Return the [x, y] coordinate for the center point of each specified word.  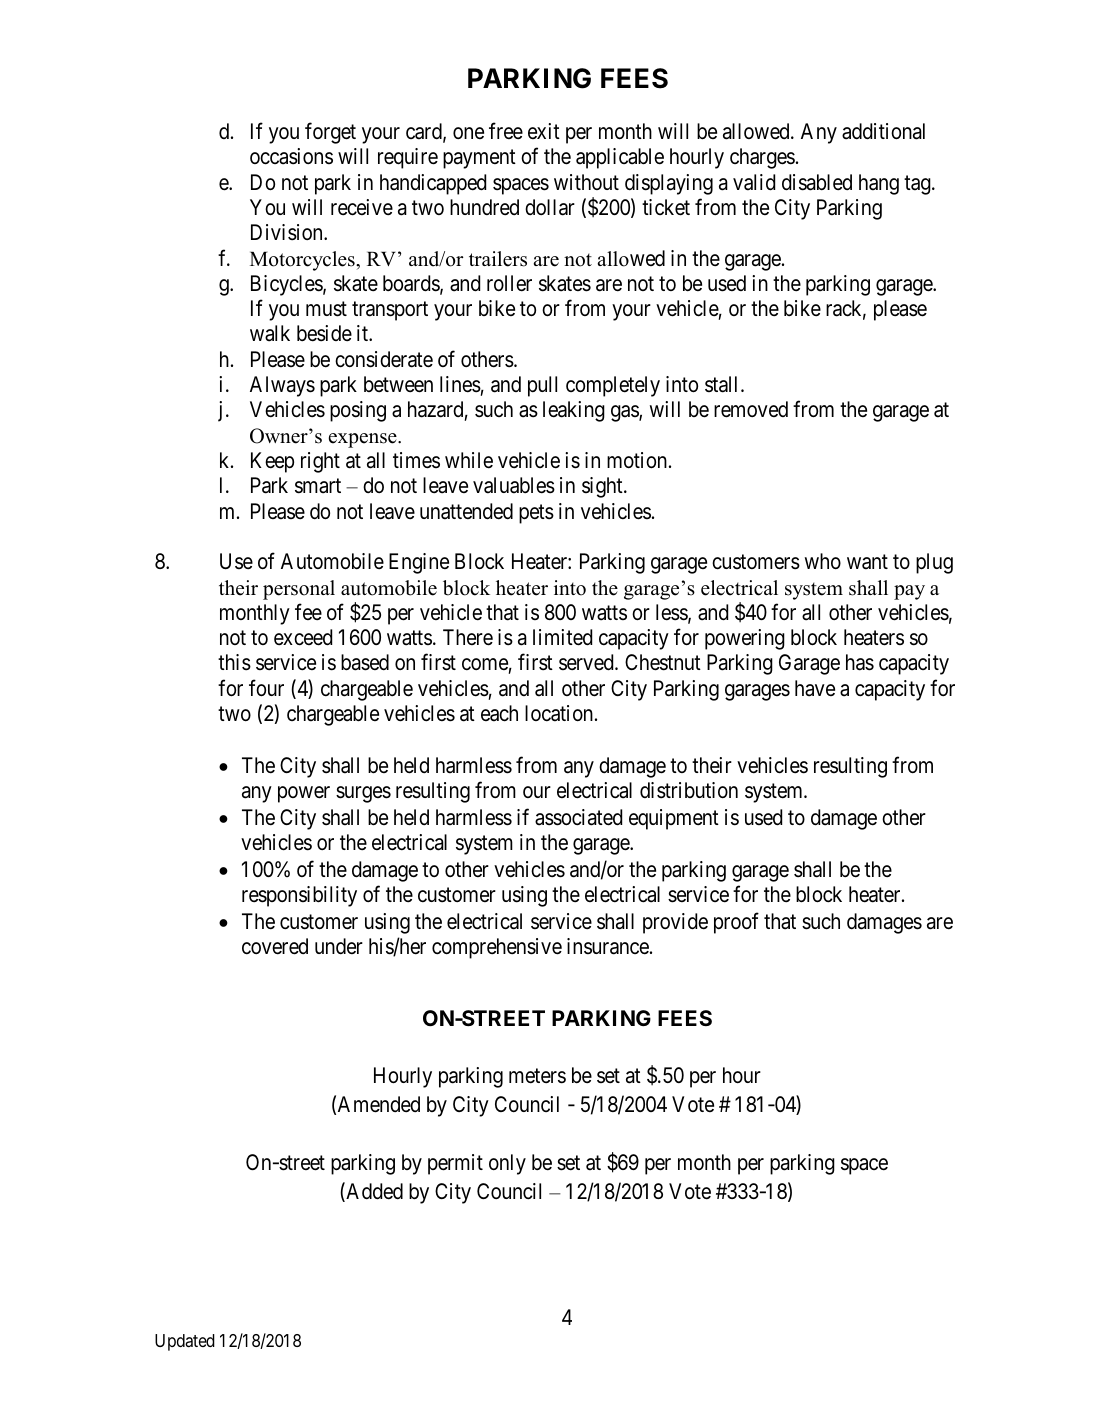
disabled [817, 182]
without [586, 182]
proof [736, 923]
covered [275, 946]
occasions [291, 156]
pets [536, 514]
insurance [608, 946]
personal [299, 590]
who [823, 561]
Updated [185, 1342]
